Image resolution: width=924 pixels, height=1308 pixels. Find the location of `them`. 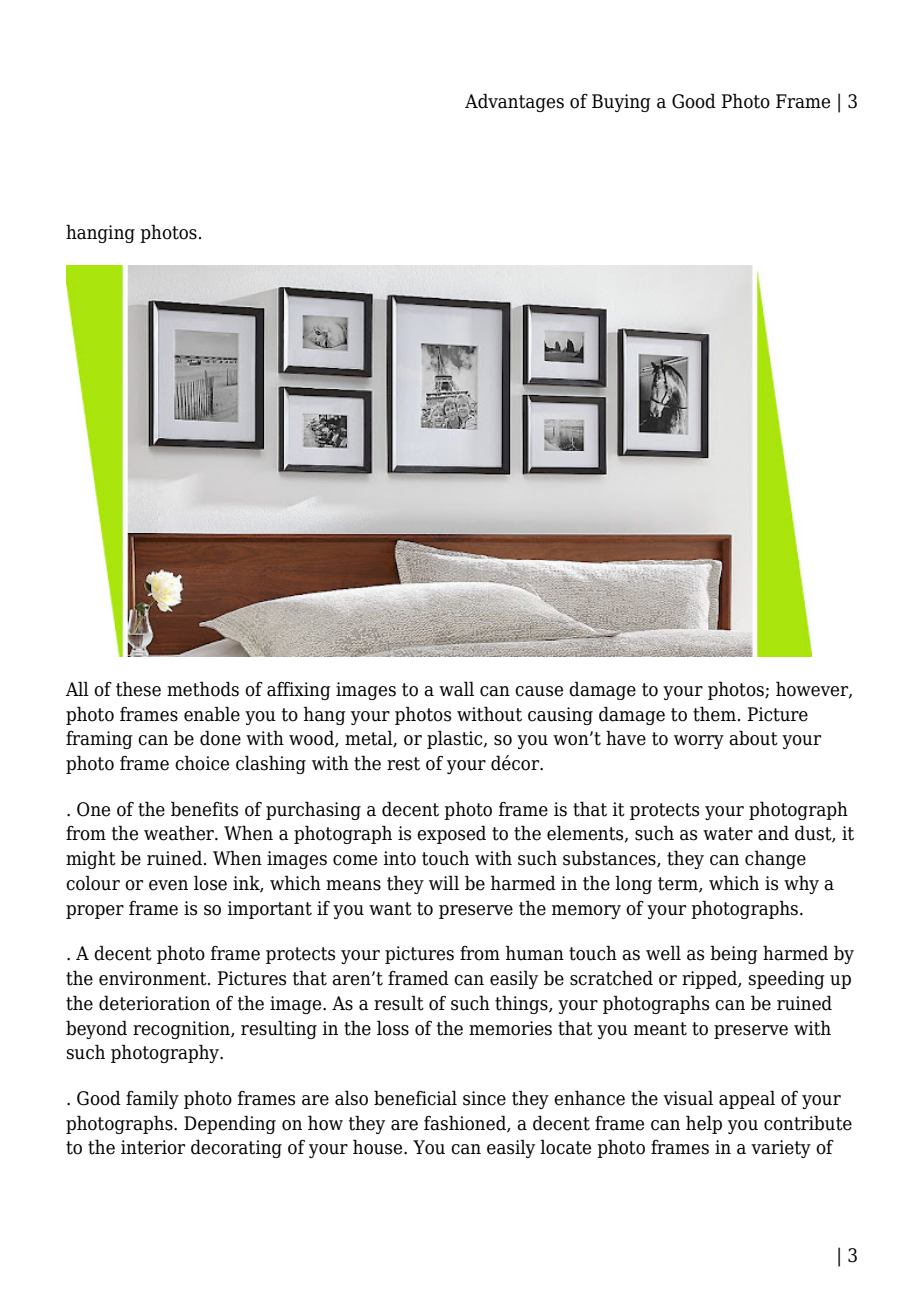

them is located at coordinates (714, 714).
